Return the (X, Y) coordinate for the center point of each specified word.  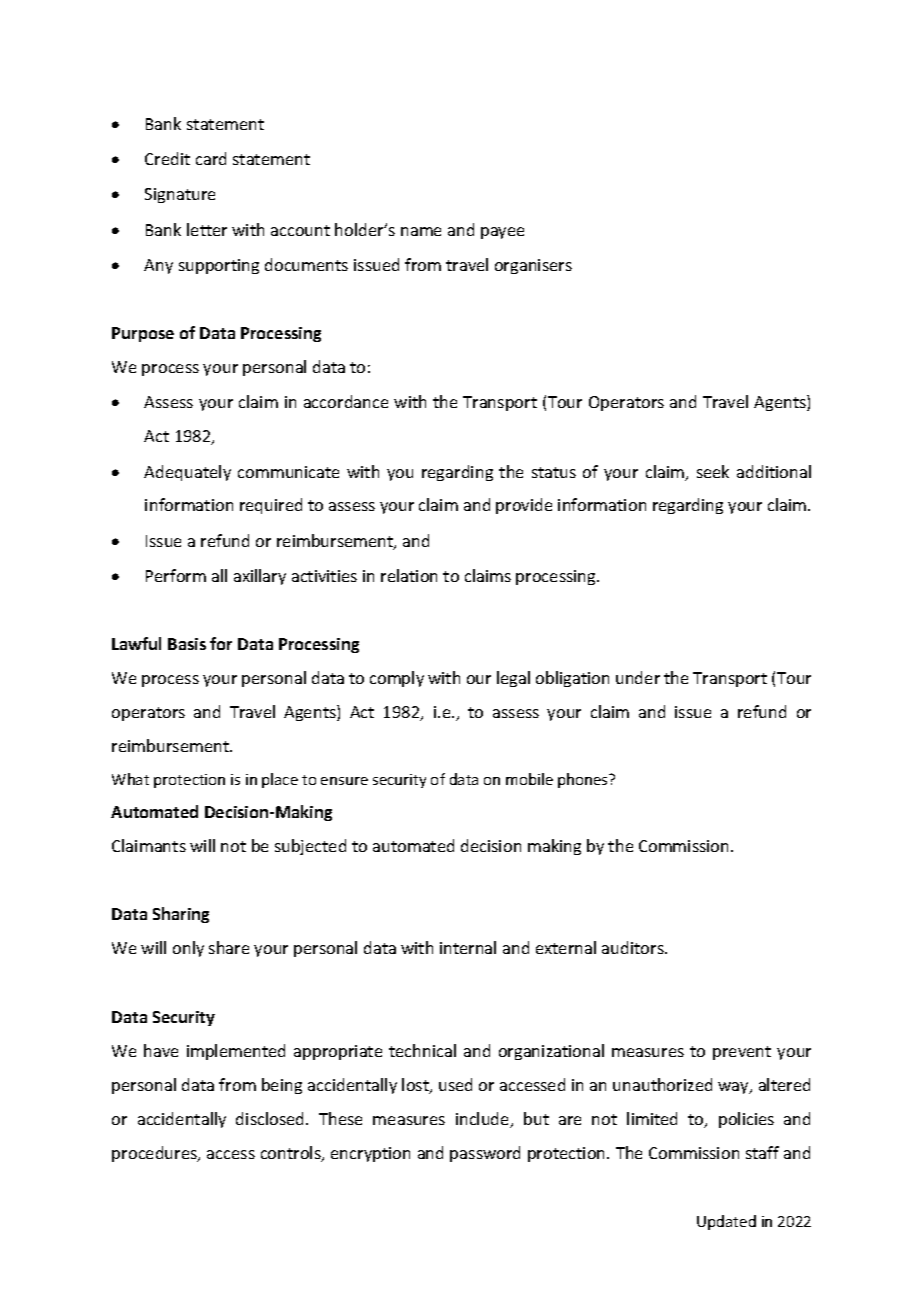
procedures (156, 1154)
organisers (533, 266)
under (638, 677)
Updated (726, 1222)
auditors (634, 947)
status (554, 472)
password (485, 1154)
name (421, 231)
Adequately (187, 473)
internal (468, 947)
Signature (180, 195)
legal (513, 679)
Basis (187, 644)
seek (713, 471)
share (229, 947)
